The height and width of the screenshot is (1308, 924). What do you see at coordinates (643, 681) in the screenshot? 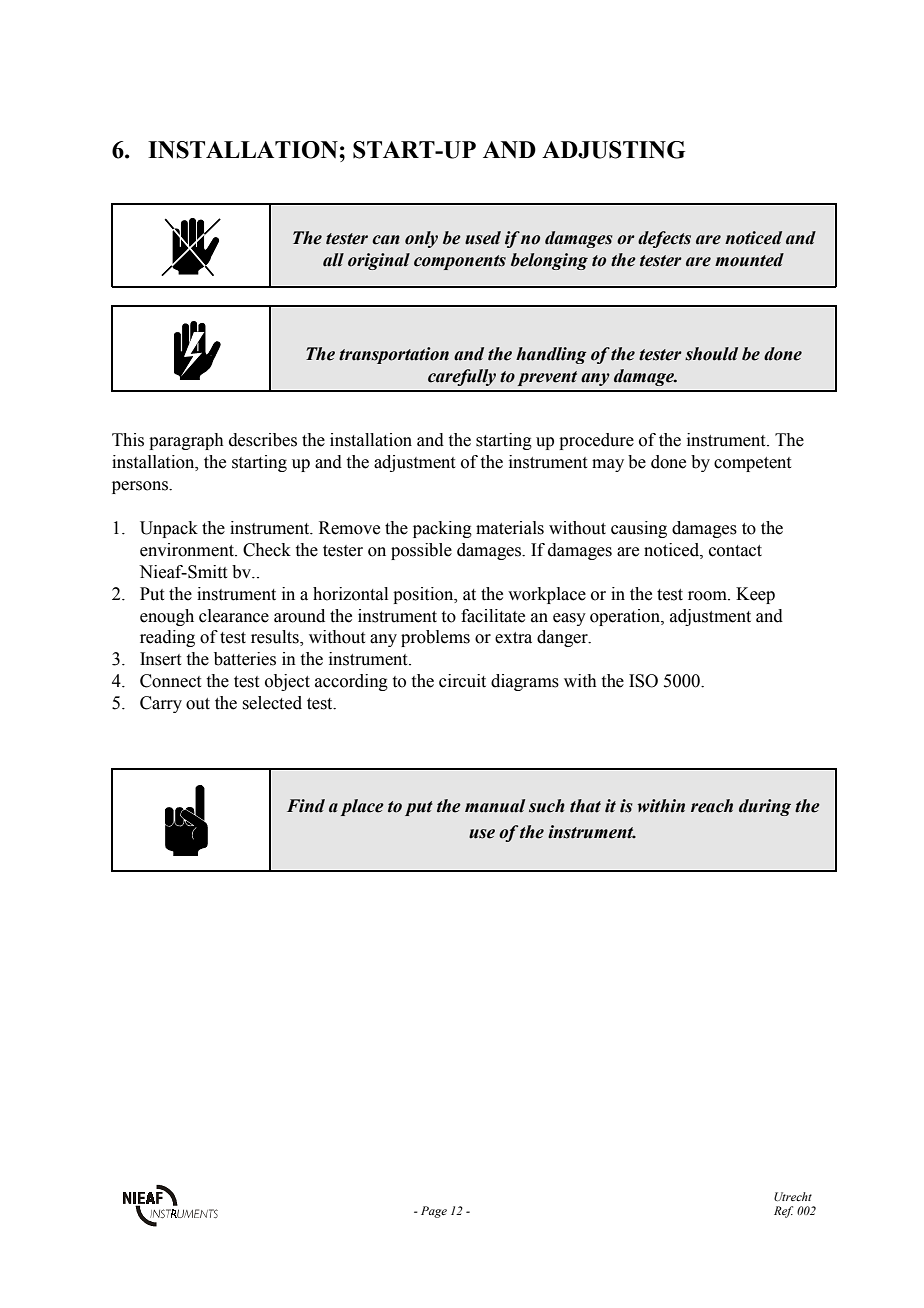
I see `ISO` at bounding box center [643, 681].
